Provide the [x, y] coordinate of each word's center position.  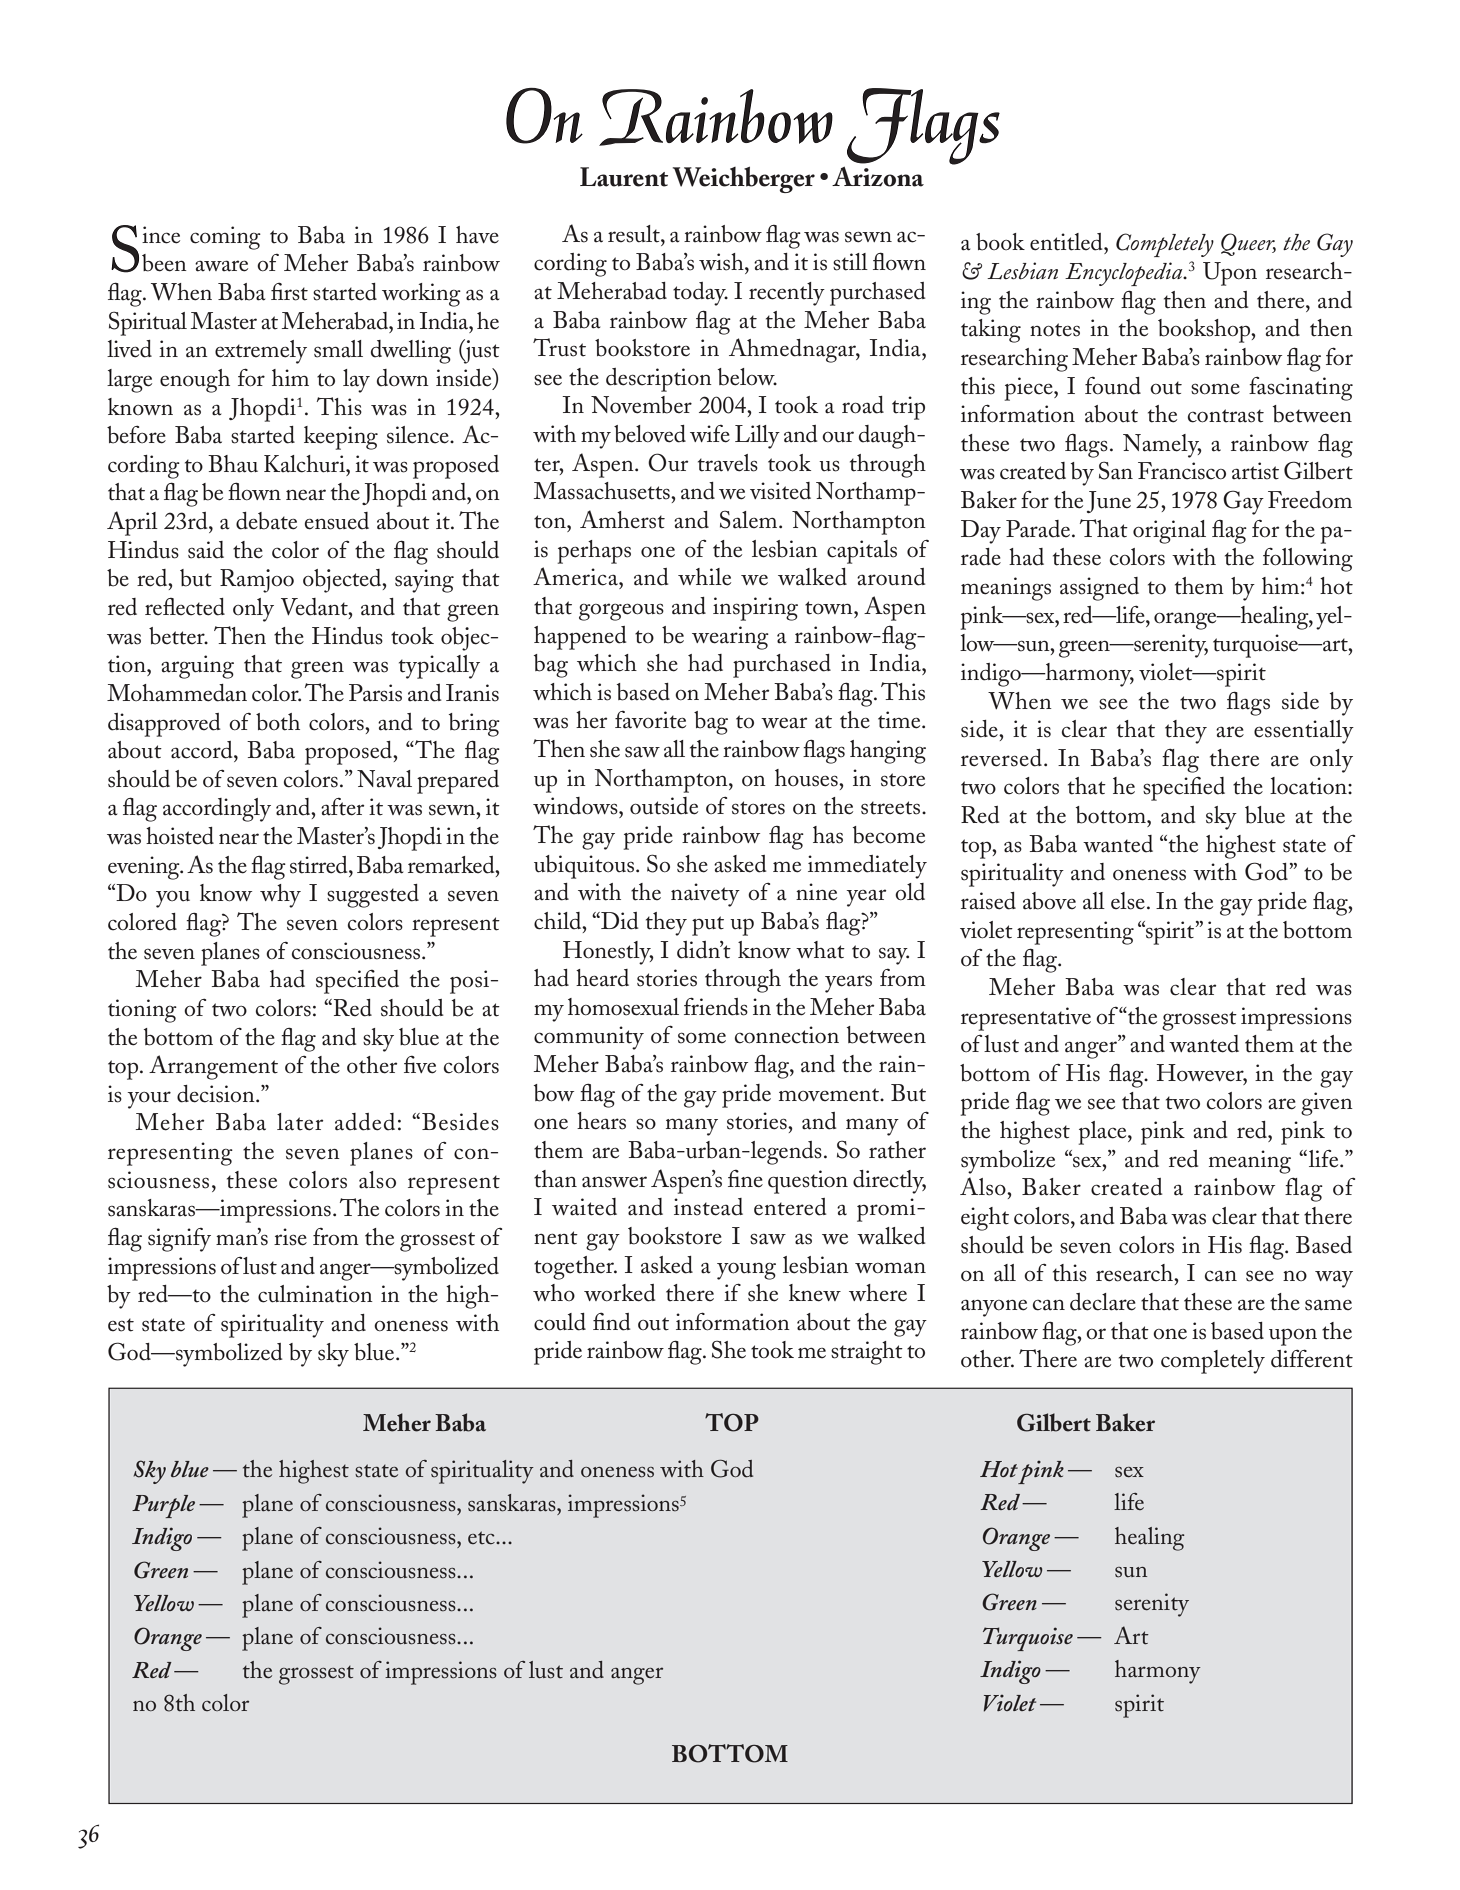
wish [722, 262]
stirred [320, 865]
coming [225, 238]
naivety [705, 895]
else [1128, 901]
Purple [163, 1506]
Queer [1248, 244]
